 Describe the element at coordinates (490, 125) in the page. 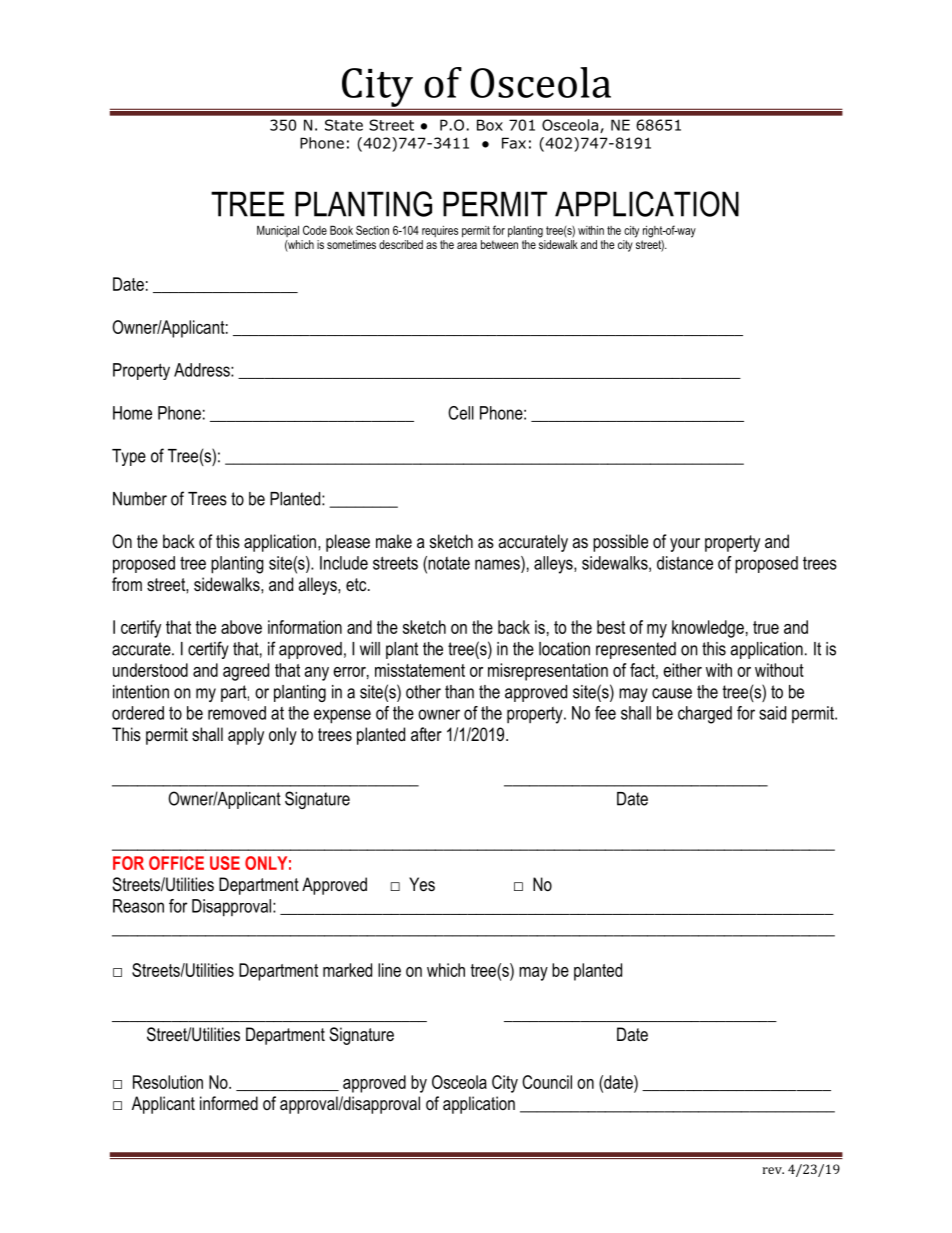

I see `Box` at that location.
